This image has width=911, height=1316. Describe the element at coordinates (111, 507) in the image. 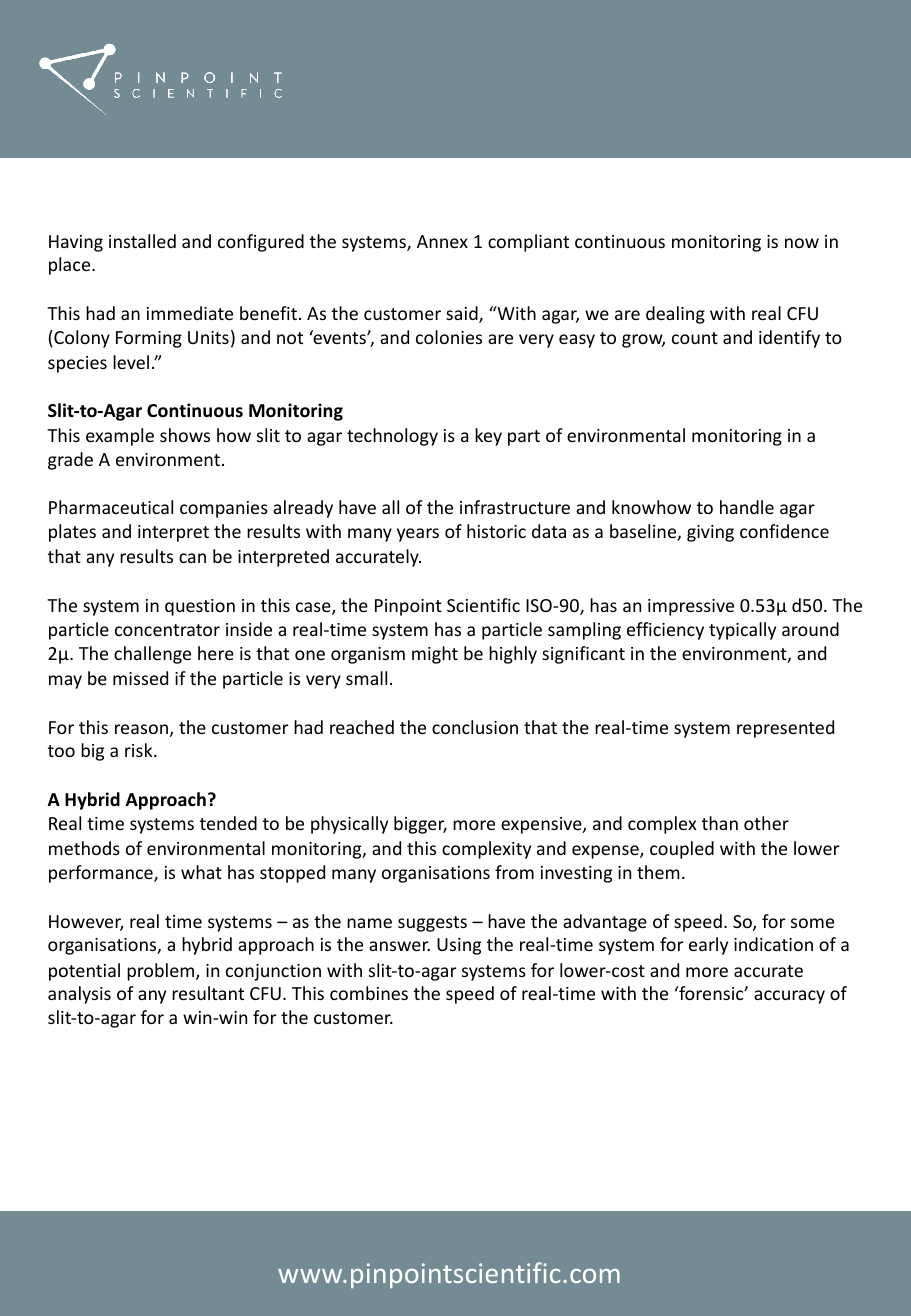

I see `Pharmaceutical` at that location.
